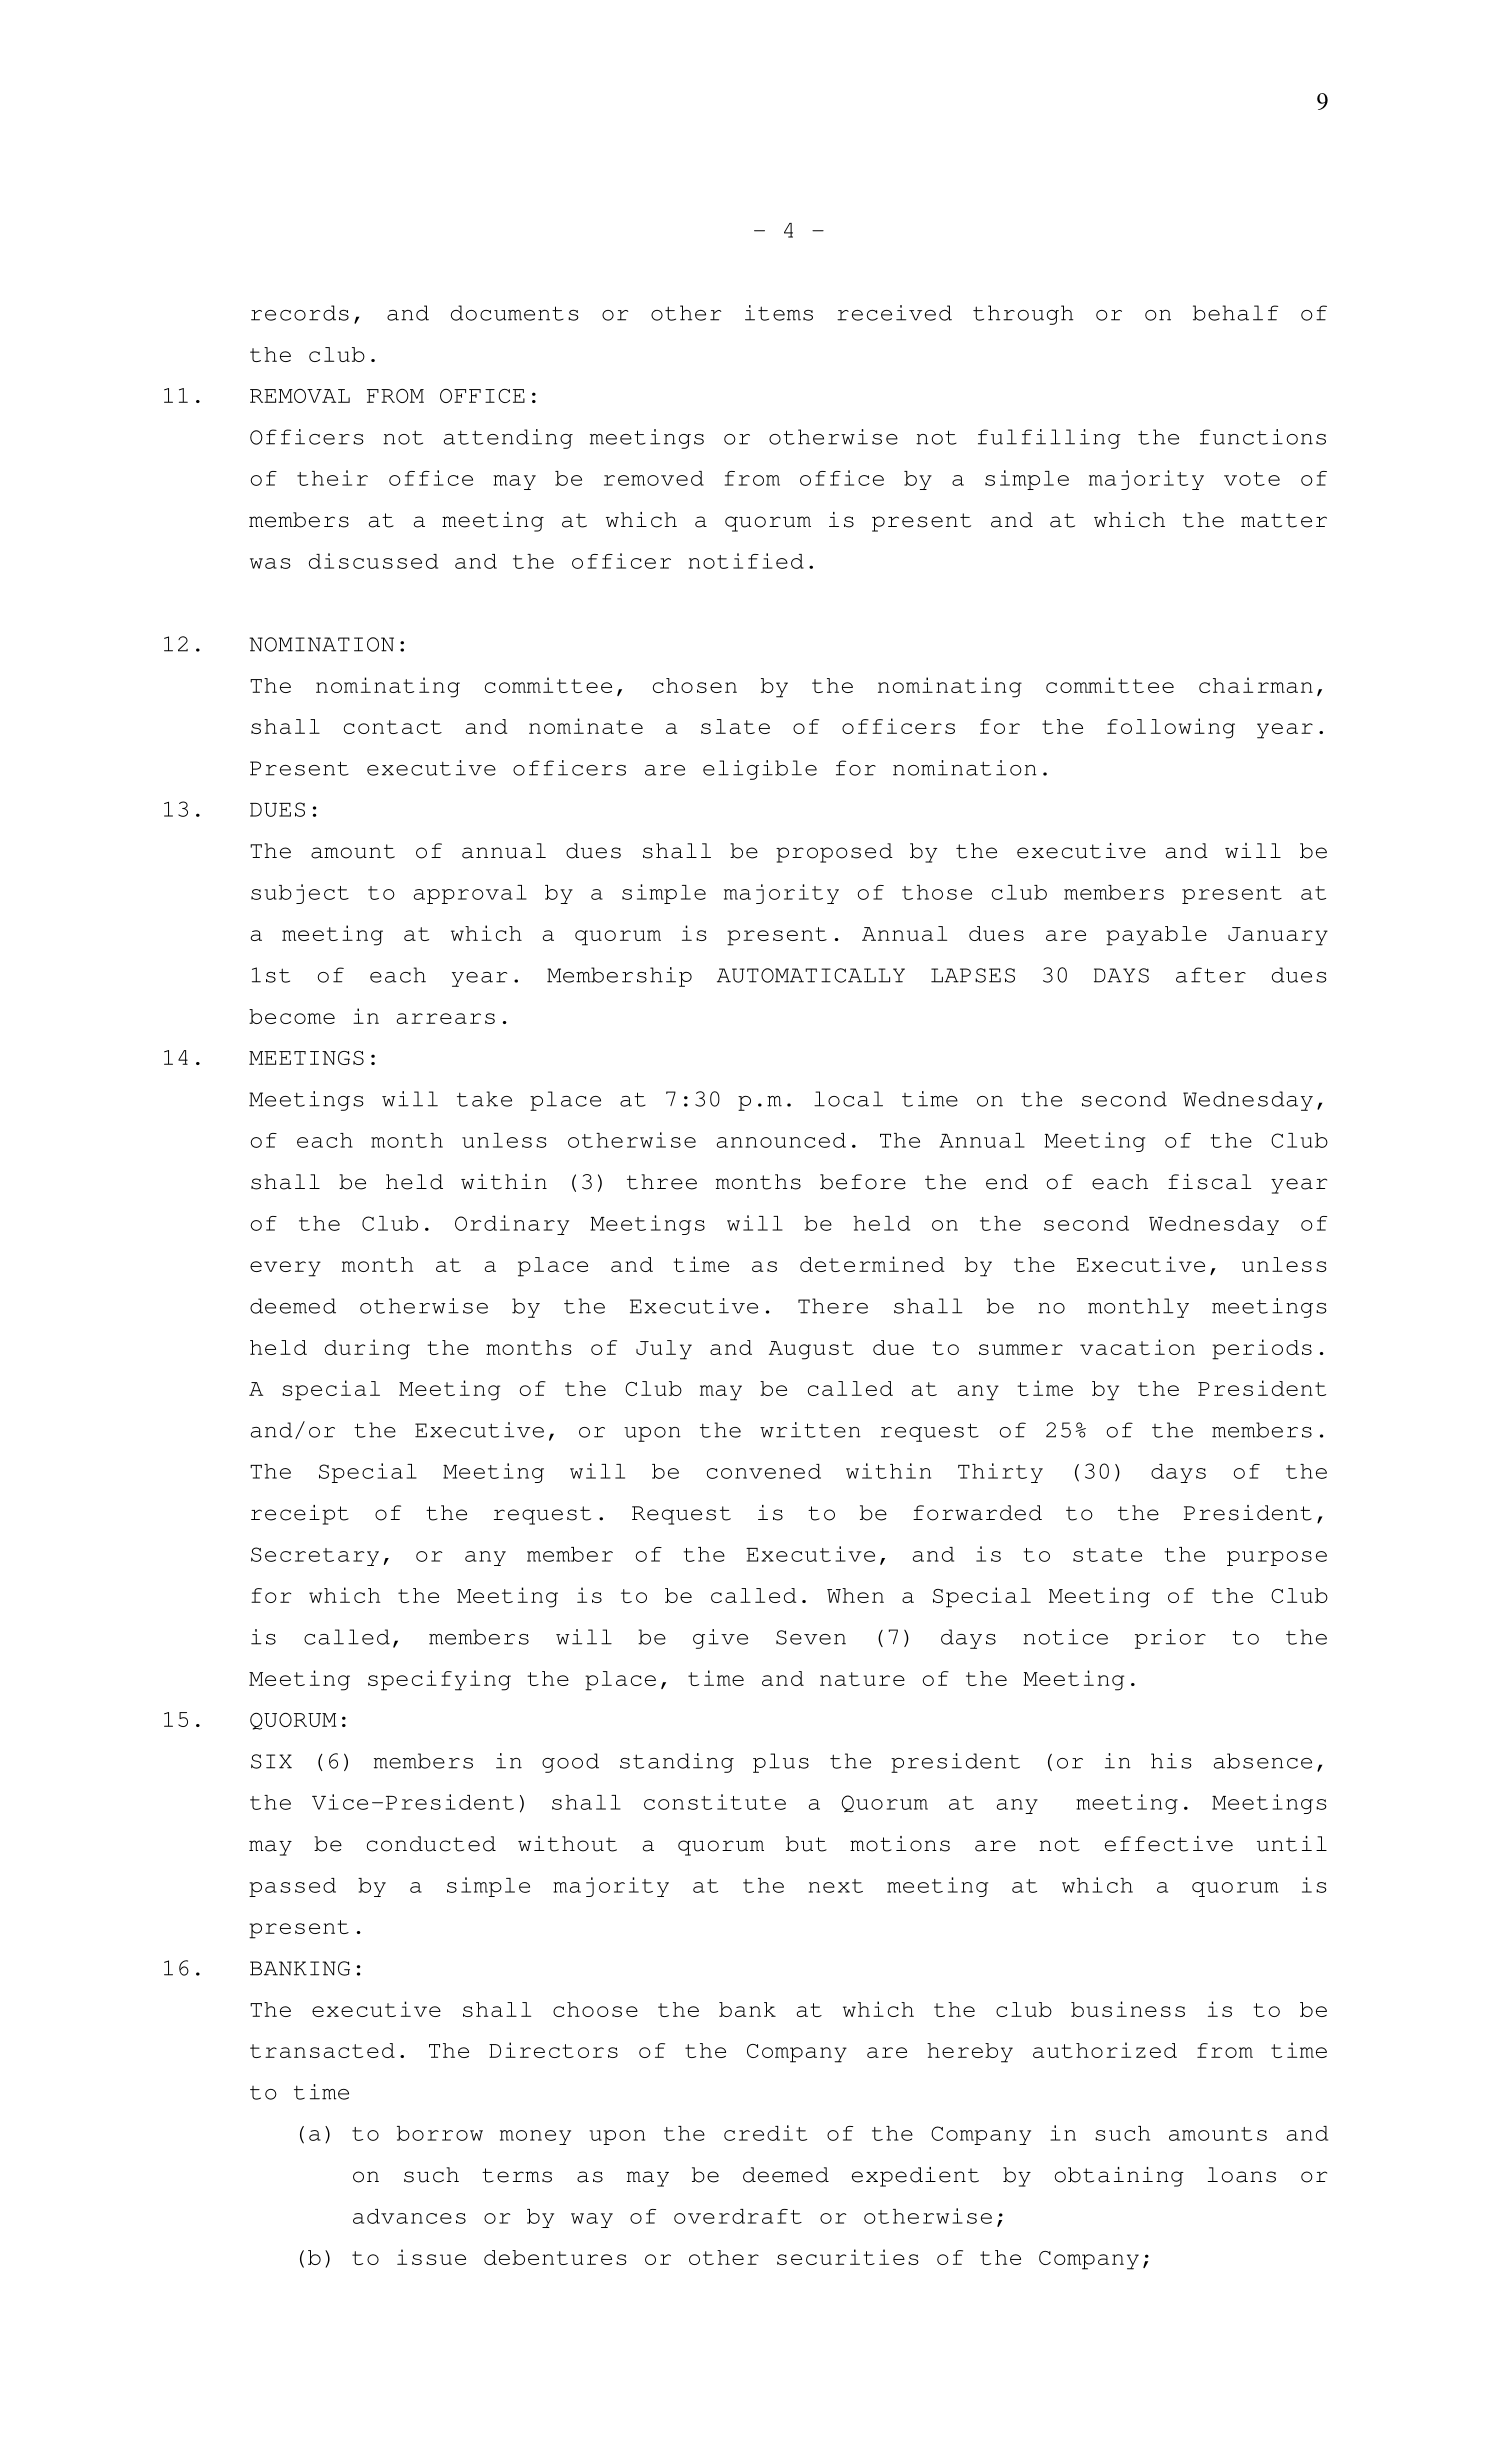  What do you see at coordinates (431, 1844) in the image?
I see `conducted` at bounding box center [431, 1844].
